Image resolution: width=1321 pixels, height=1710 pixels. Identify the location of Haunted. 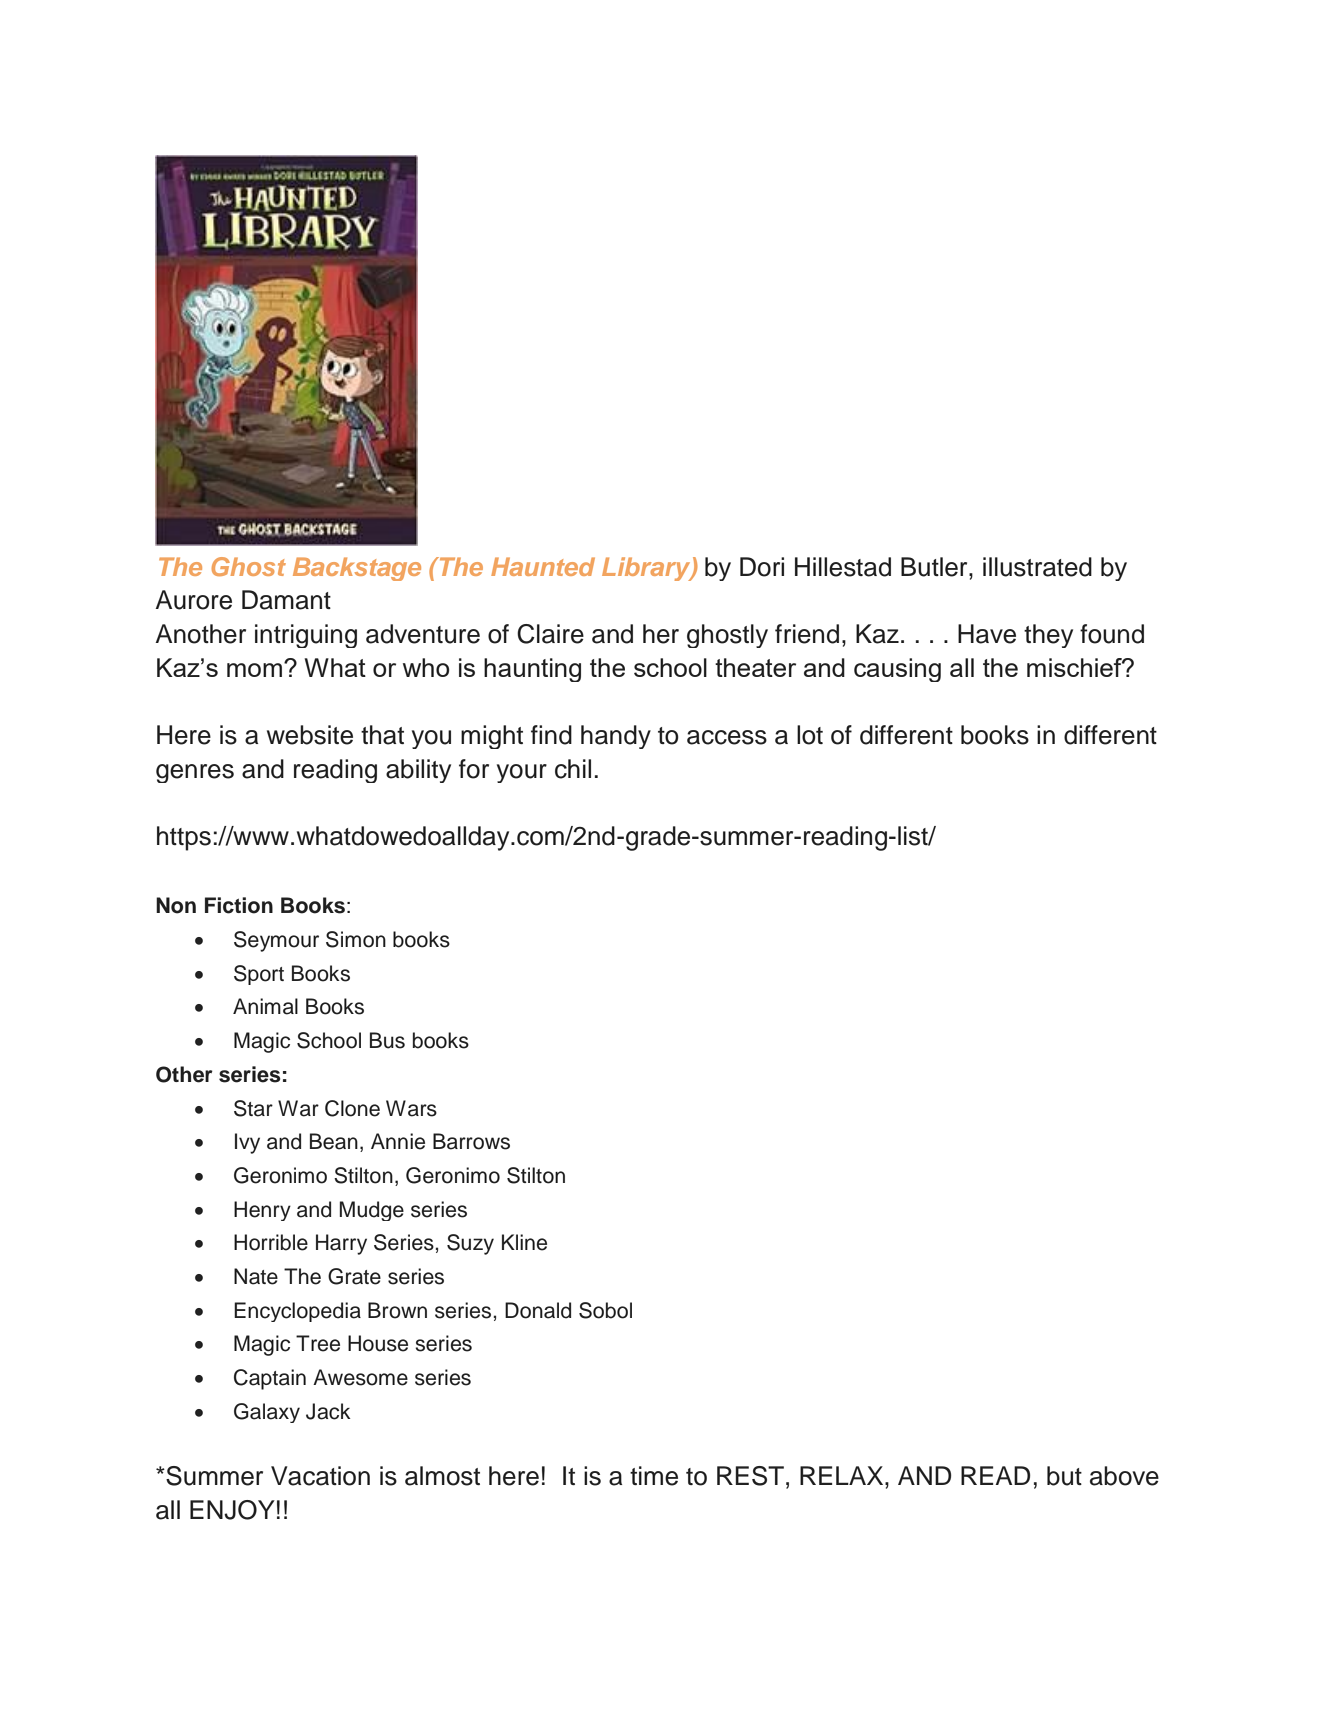
(543, 566).
